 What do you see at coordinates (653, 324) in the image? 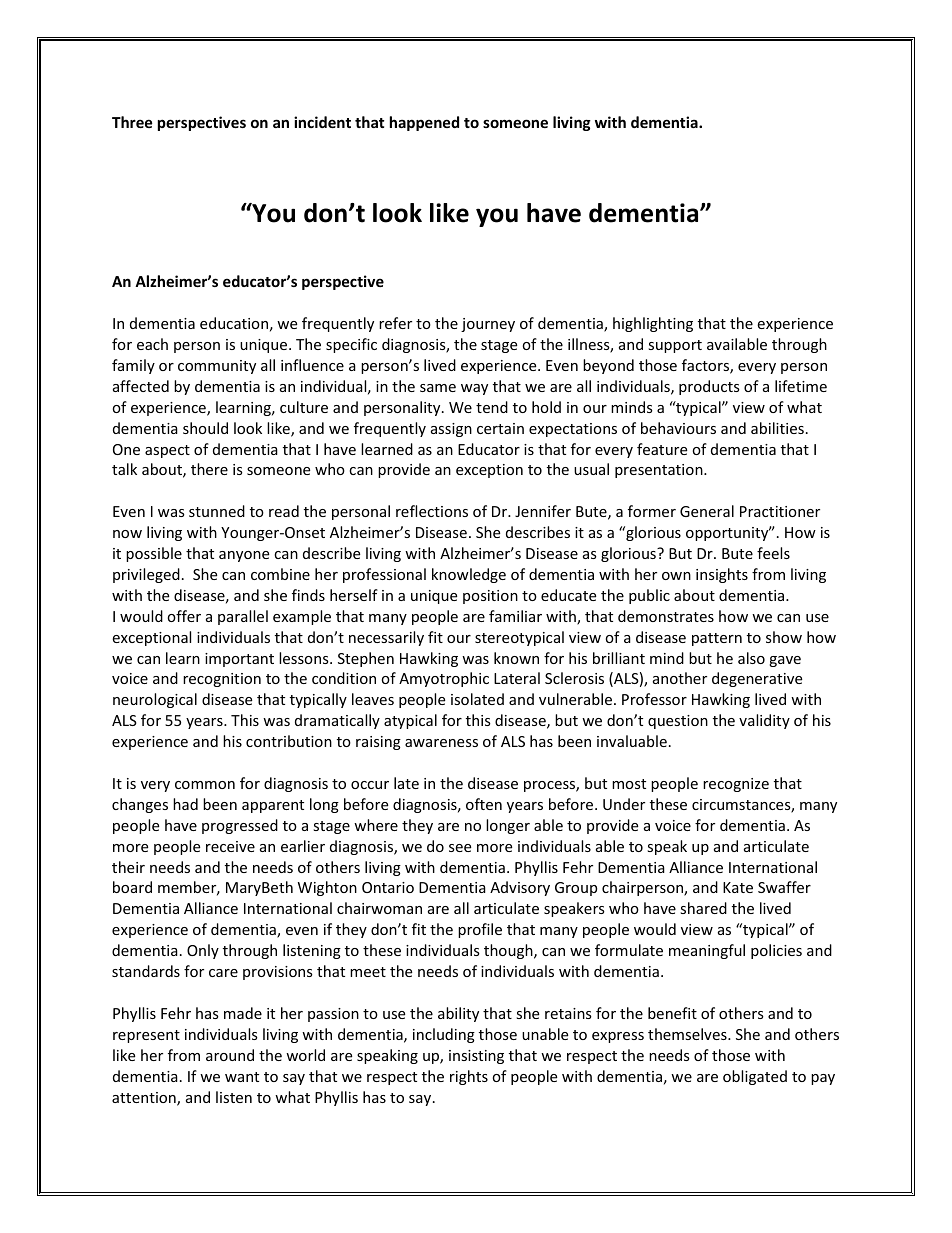
I see `highlighting` at bounding box center [653, 324].
